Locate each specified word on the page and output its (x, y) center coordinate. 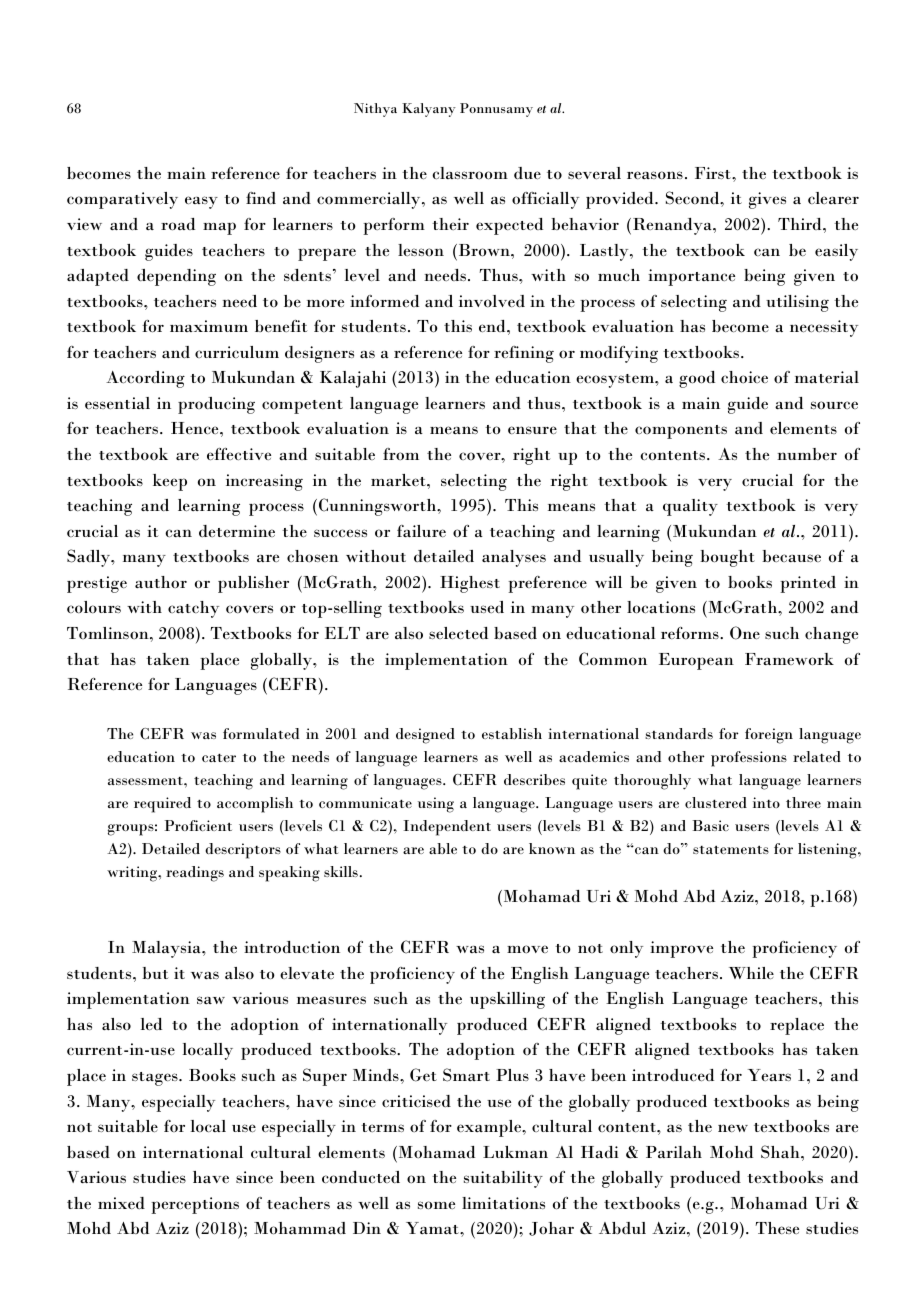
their (450, 224)
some (436, 1205)
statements (731, 849)
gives (767, 200)
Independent (447, 828)
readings (195, 874)
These (777, 1228)
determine (237, 531)
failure (421, 531)
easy (201, 202)
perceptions (195, 1205)
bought (727, 558)
